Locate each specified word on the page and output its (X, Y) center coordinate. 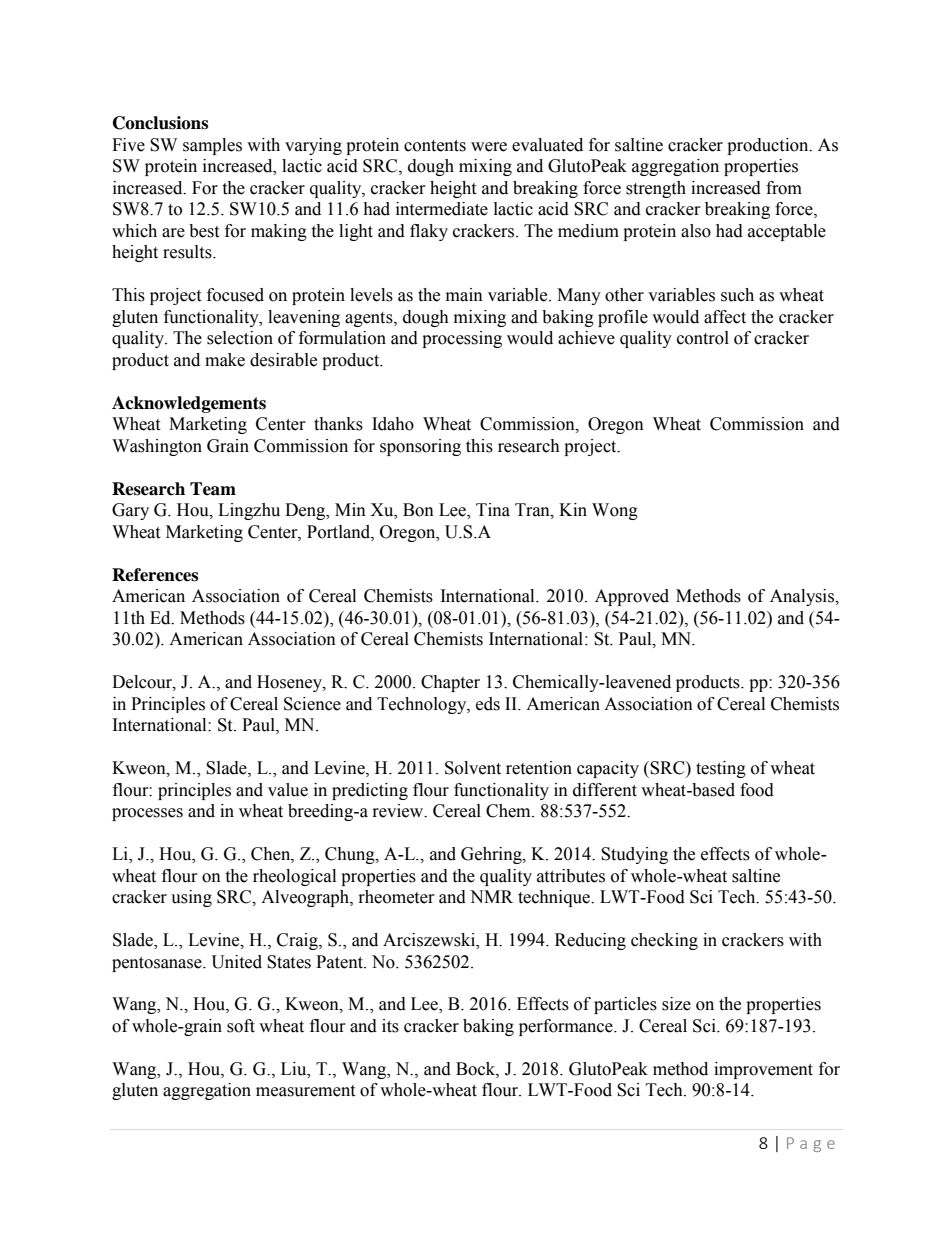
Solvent (473, 768)
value (288, 790)
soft (241, 1026)
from (784, 188)
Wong (615, 511)
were (489, 147)
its (390, 1026)
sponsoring (420, 447)
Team (213, 489)
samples (212, 146)
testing (721, 769)
